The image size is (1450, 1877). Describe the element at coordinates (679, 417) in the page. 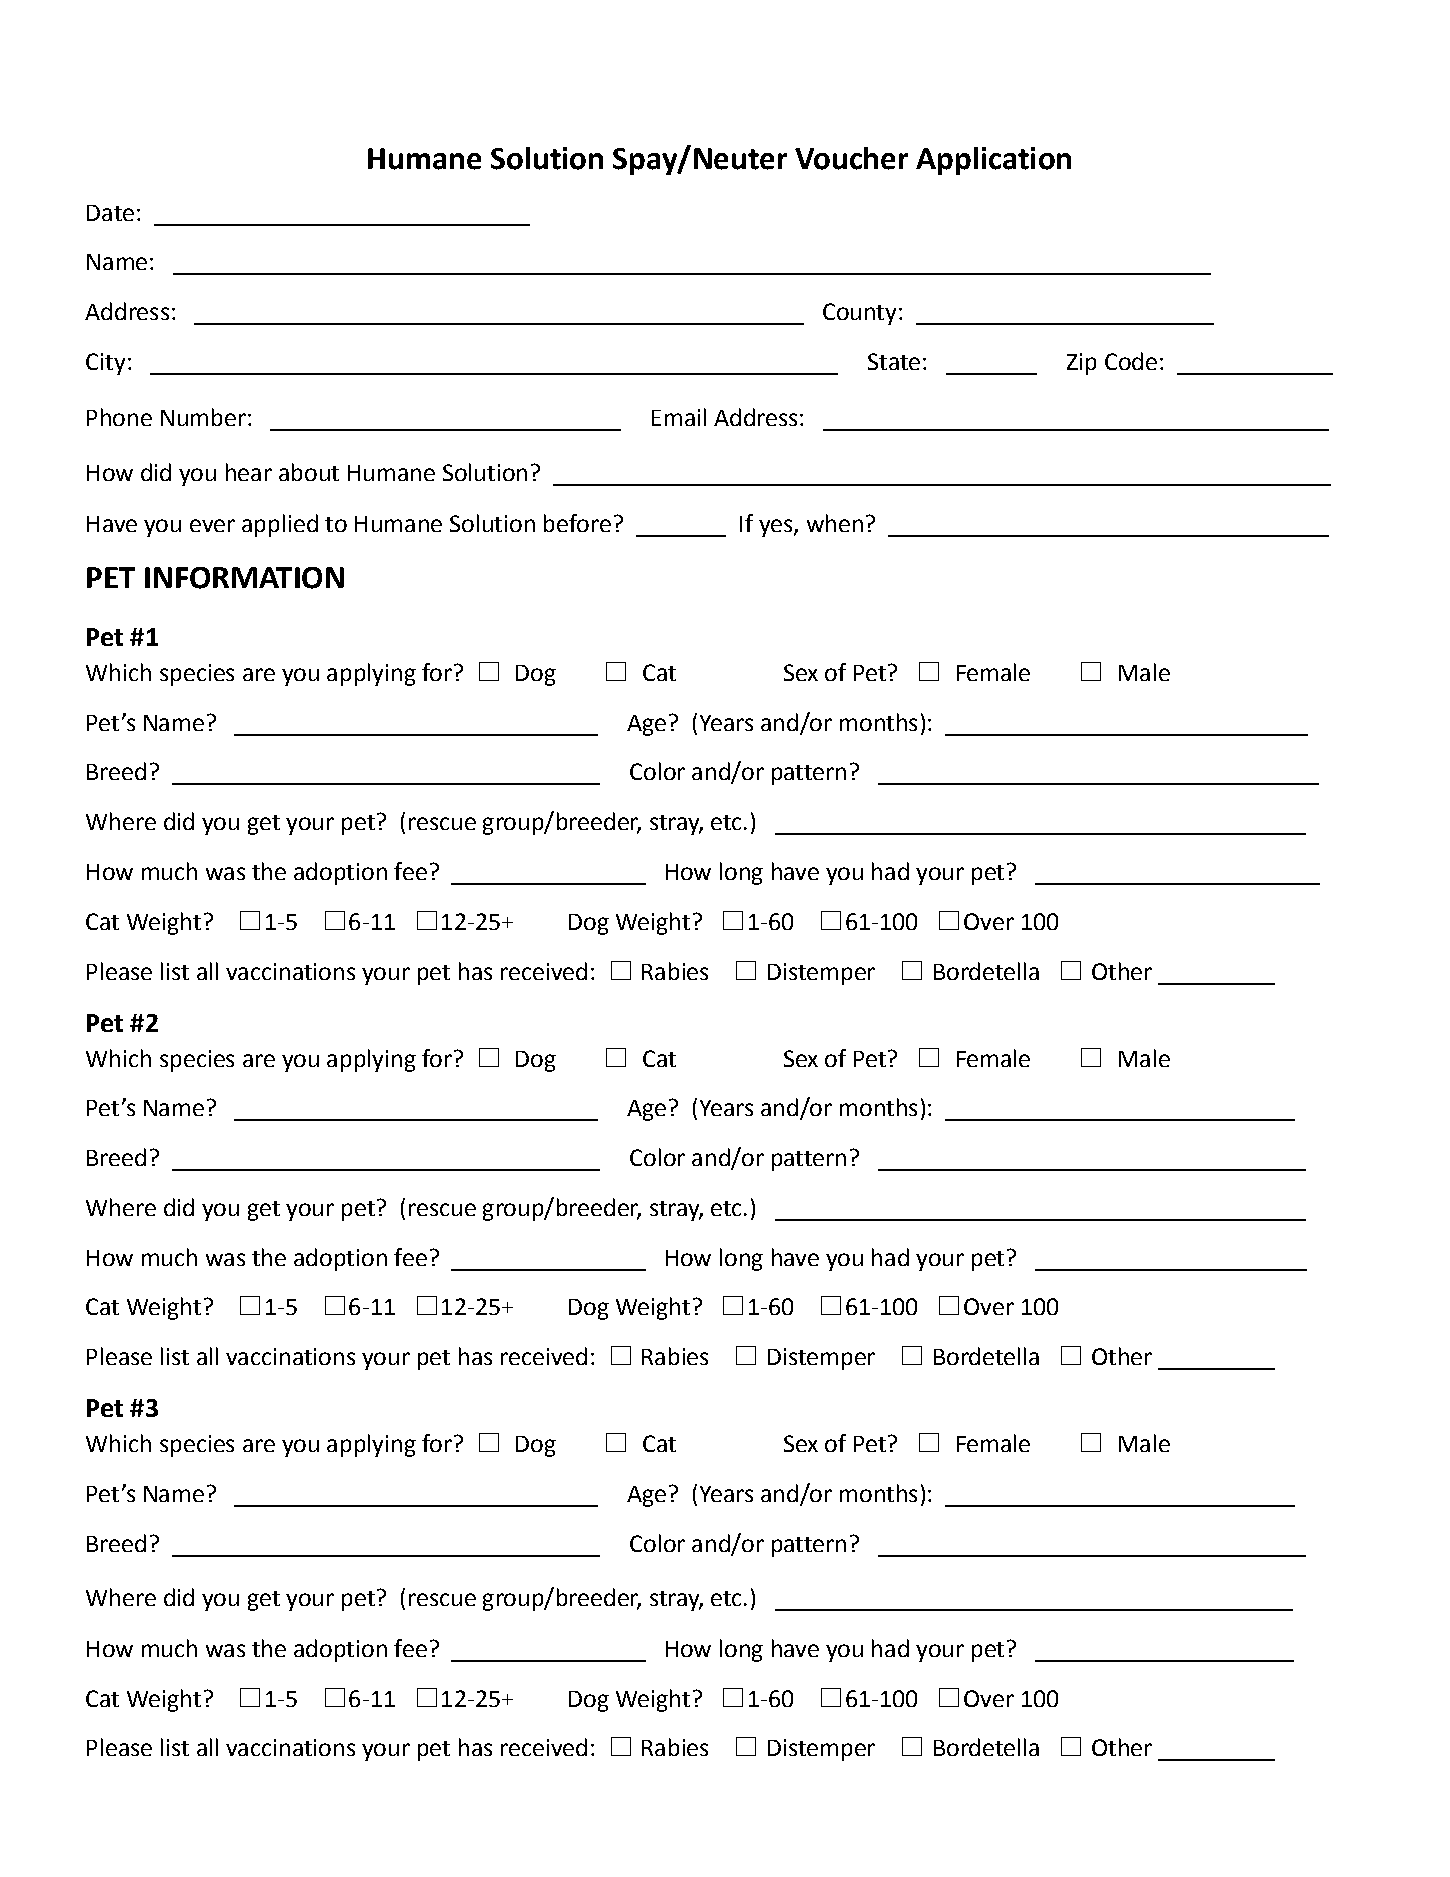

I see `Email` at that location.
